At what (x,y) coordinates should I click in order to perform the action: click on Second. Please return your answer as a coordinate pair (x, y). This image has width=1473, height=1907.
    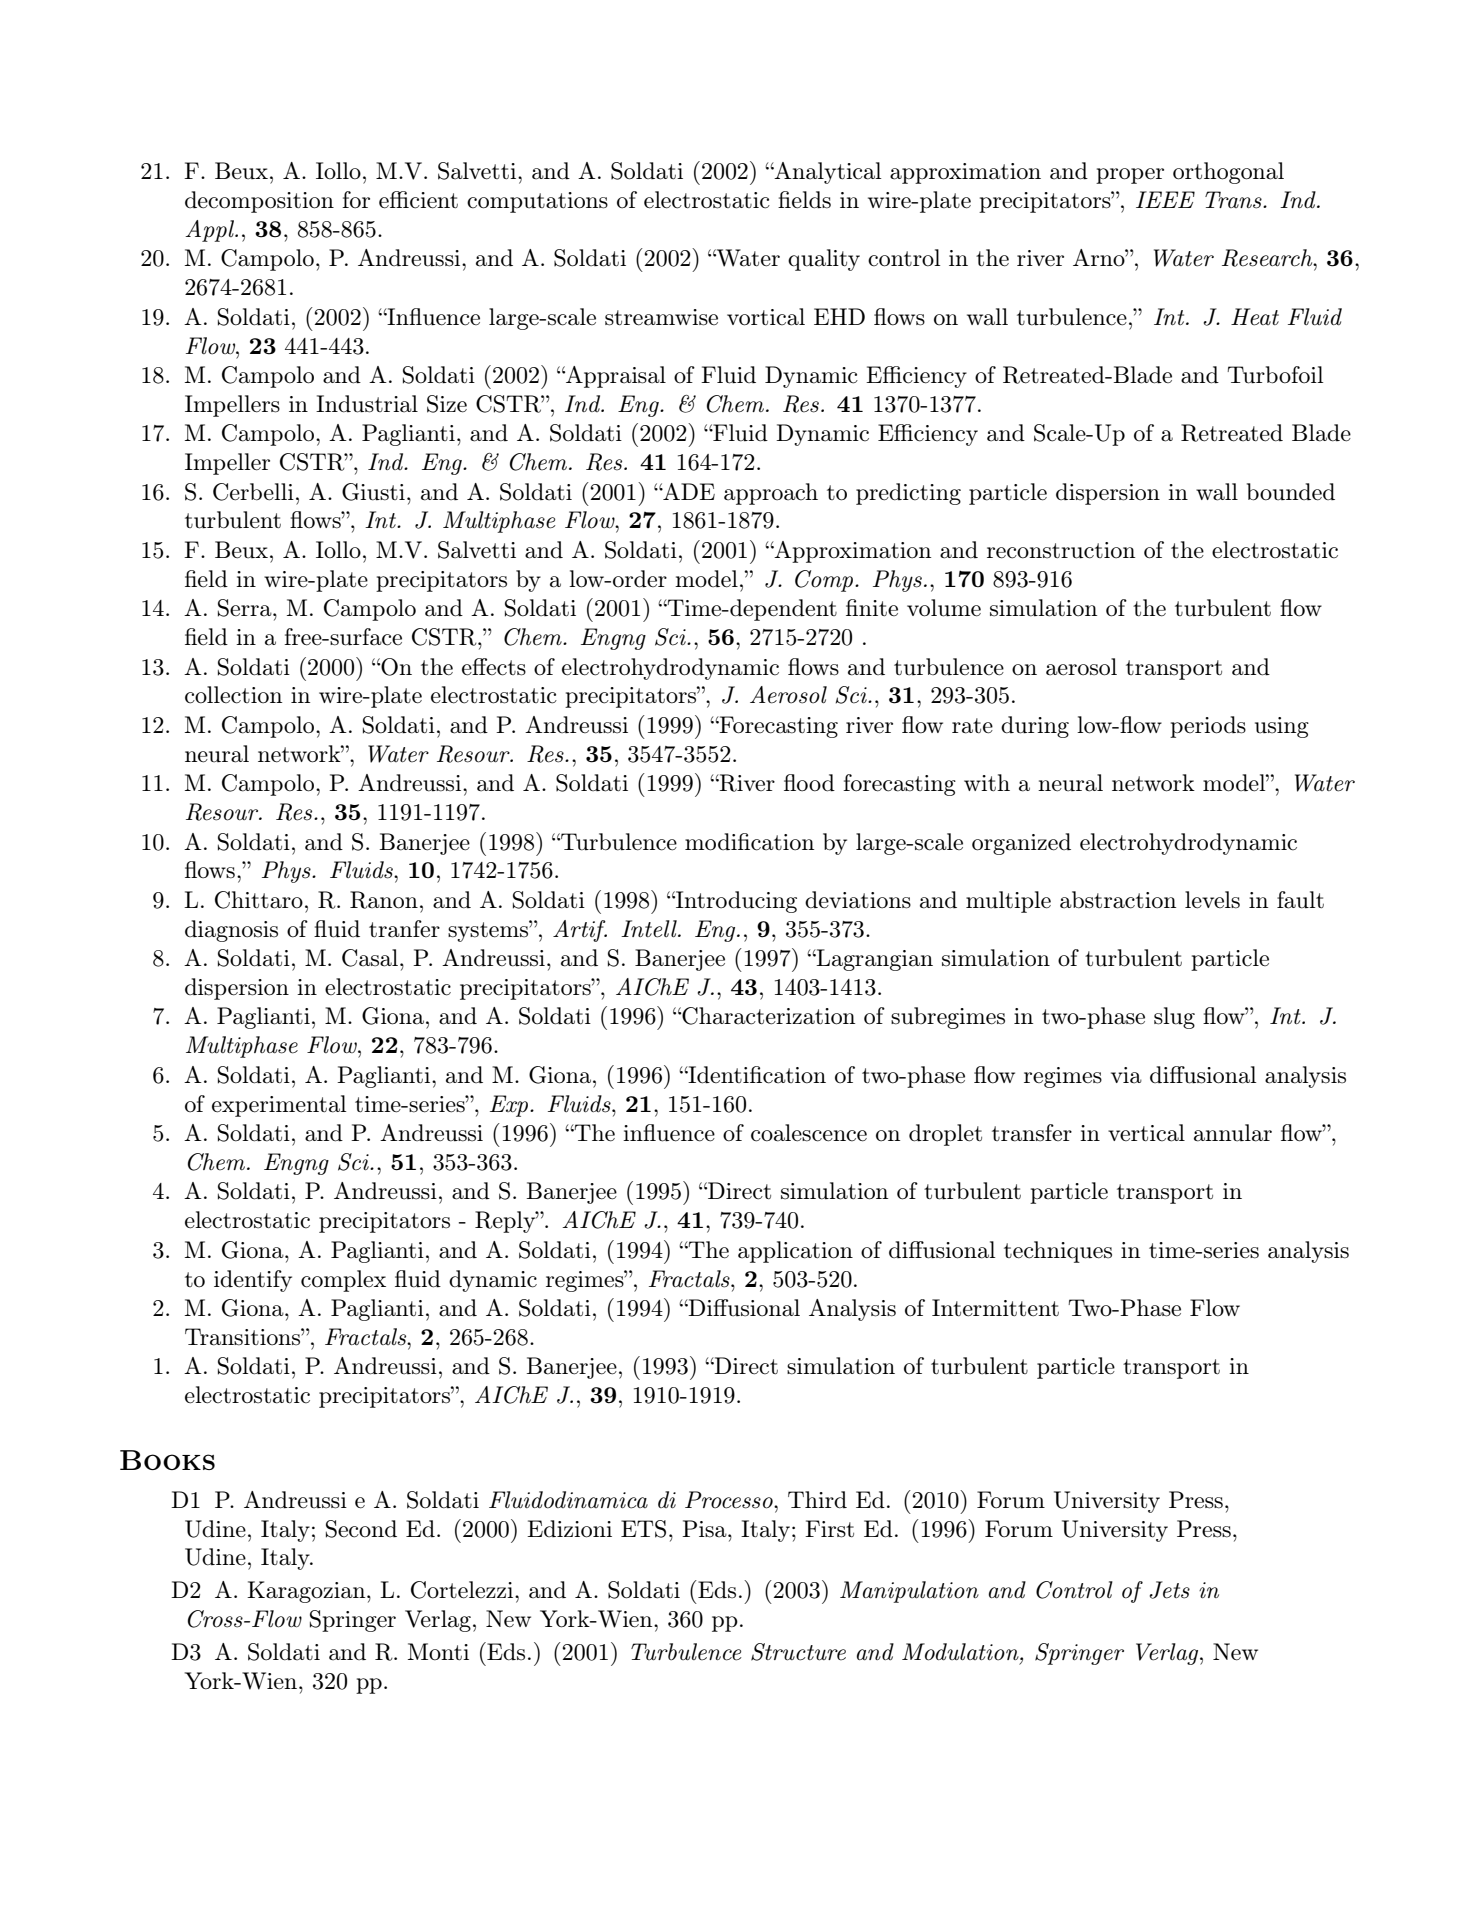
    Looking at the image, I should click on (361, 1529).
